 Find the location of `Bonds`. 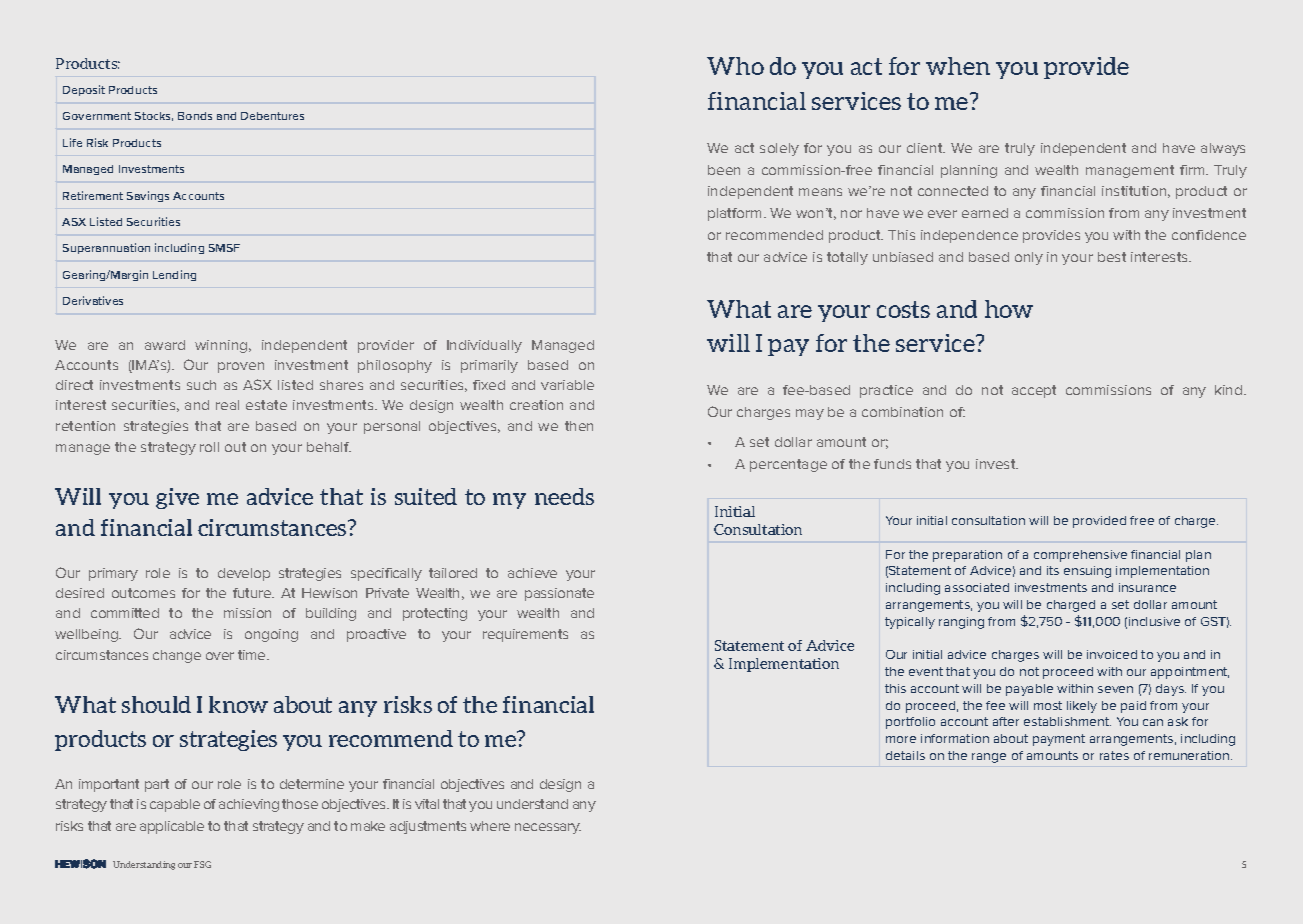

Bonds is located at coordinates (195, 116).
